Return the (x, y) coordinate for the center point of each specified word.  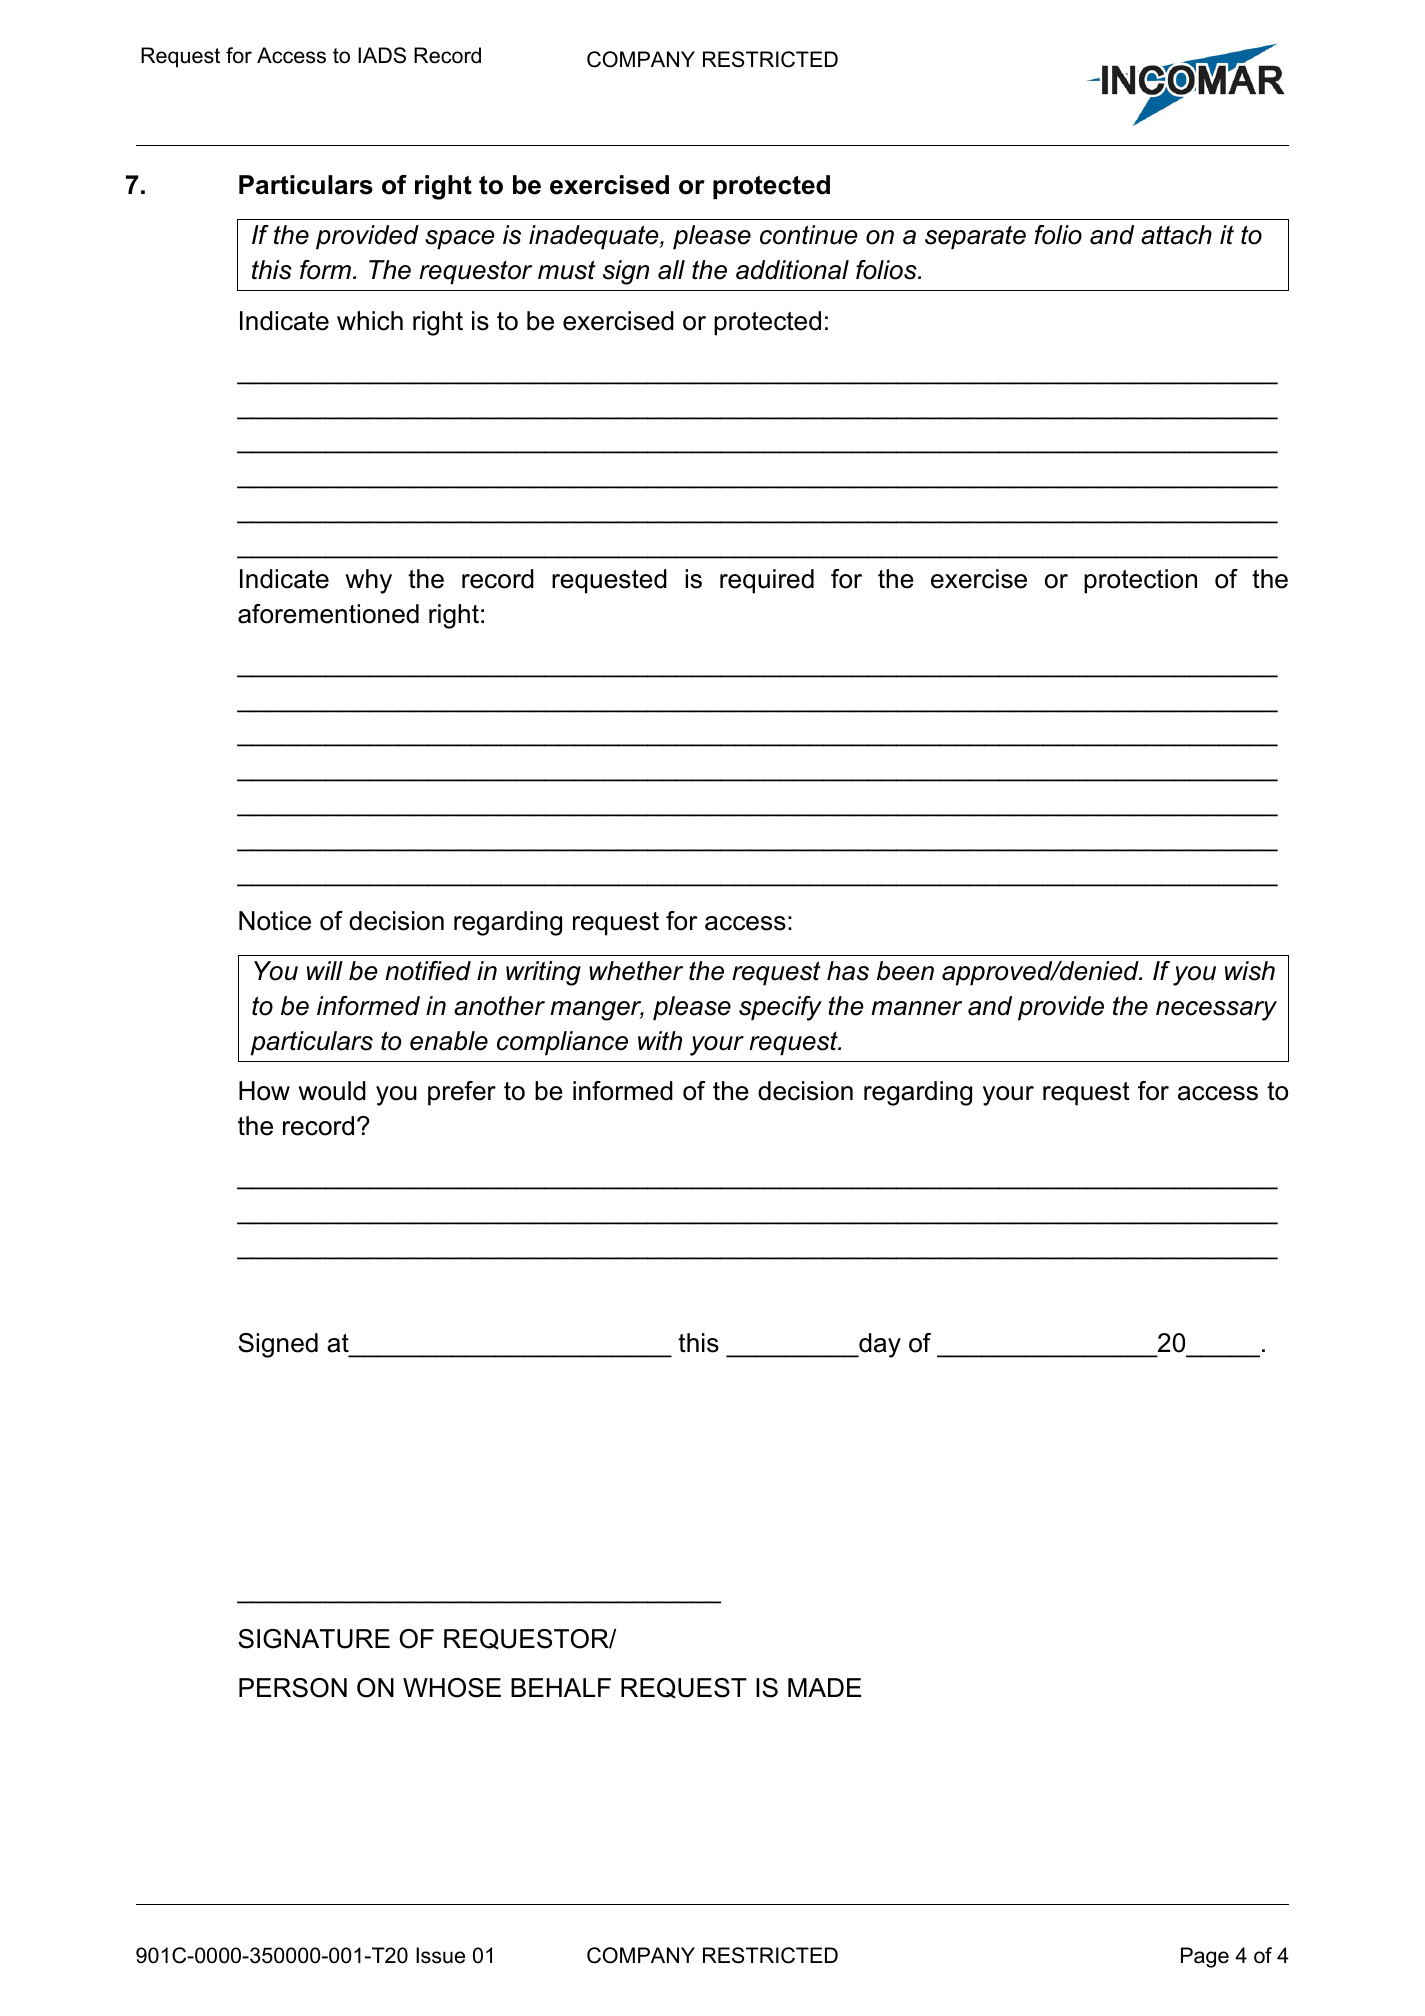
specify (780, 1008)
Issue (440, 1955)
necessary (1216, 1011)
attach (1176, 235)
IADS (382, 55)
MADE (824, 1687)
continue (809, 235)
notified (428, 971)
